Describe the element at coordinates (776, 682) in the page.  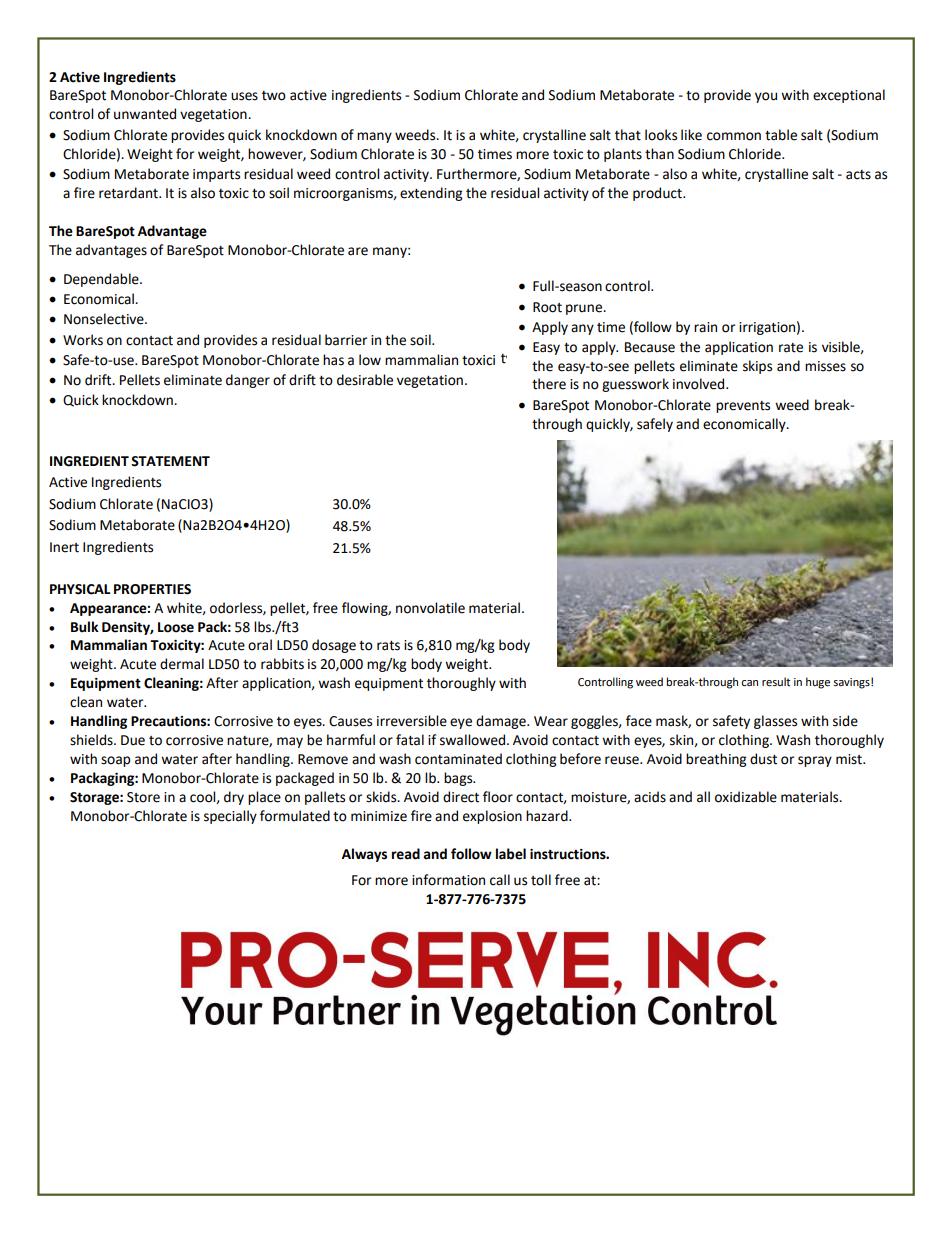
I see `result` at that location.
